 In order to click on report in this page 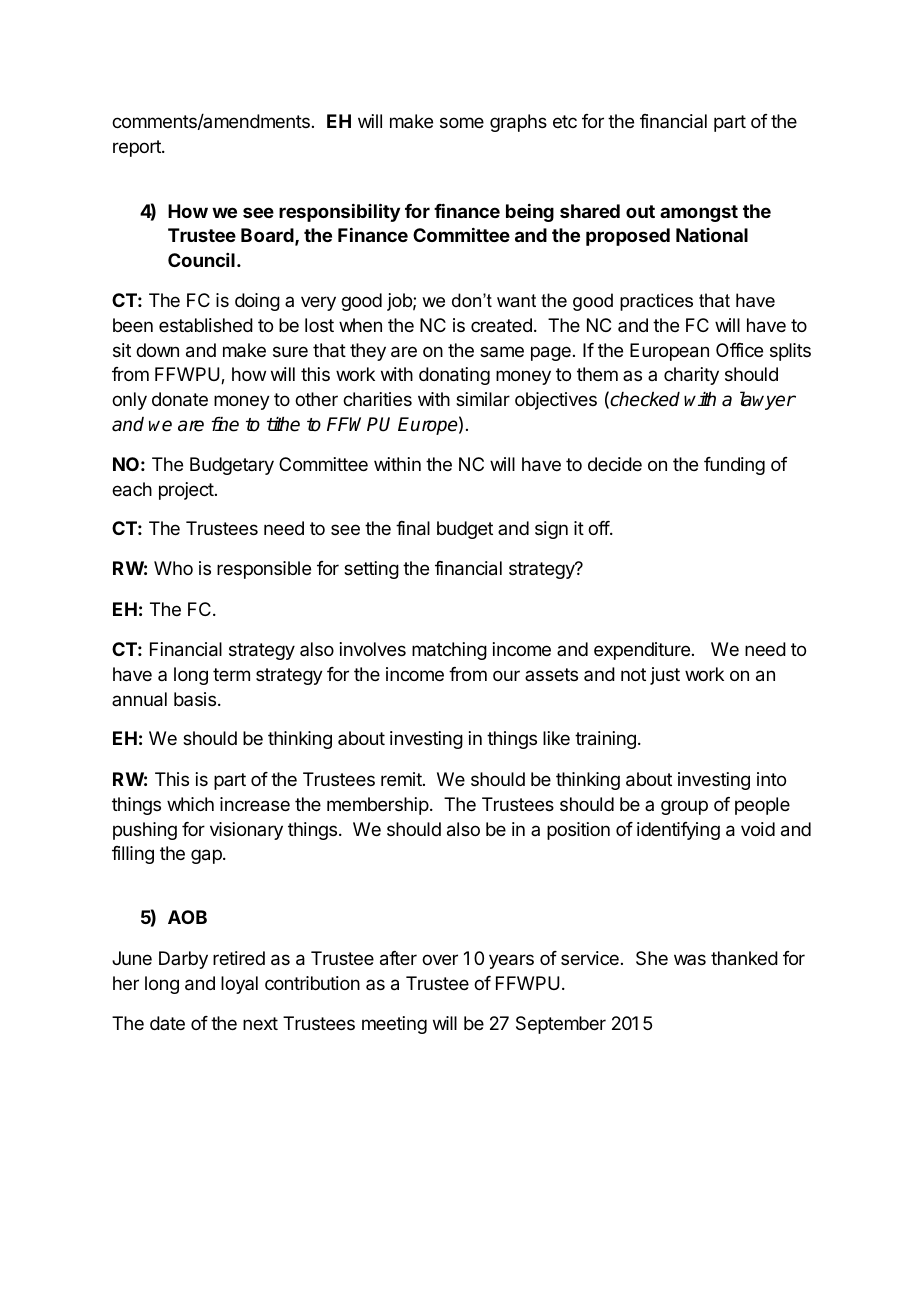, I will do `click(138, 148)`.
